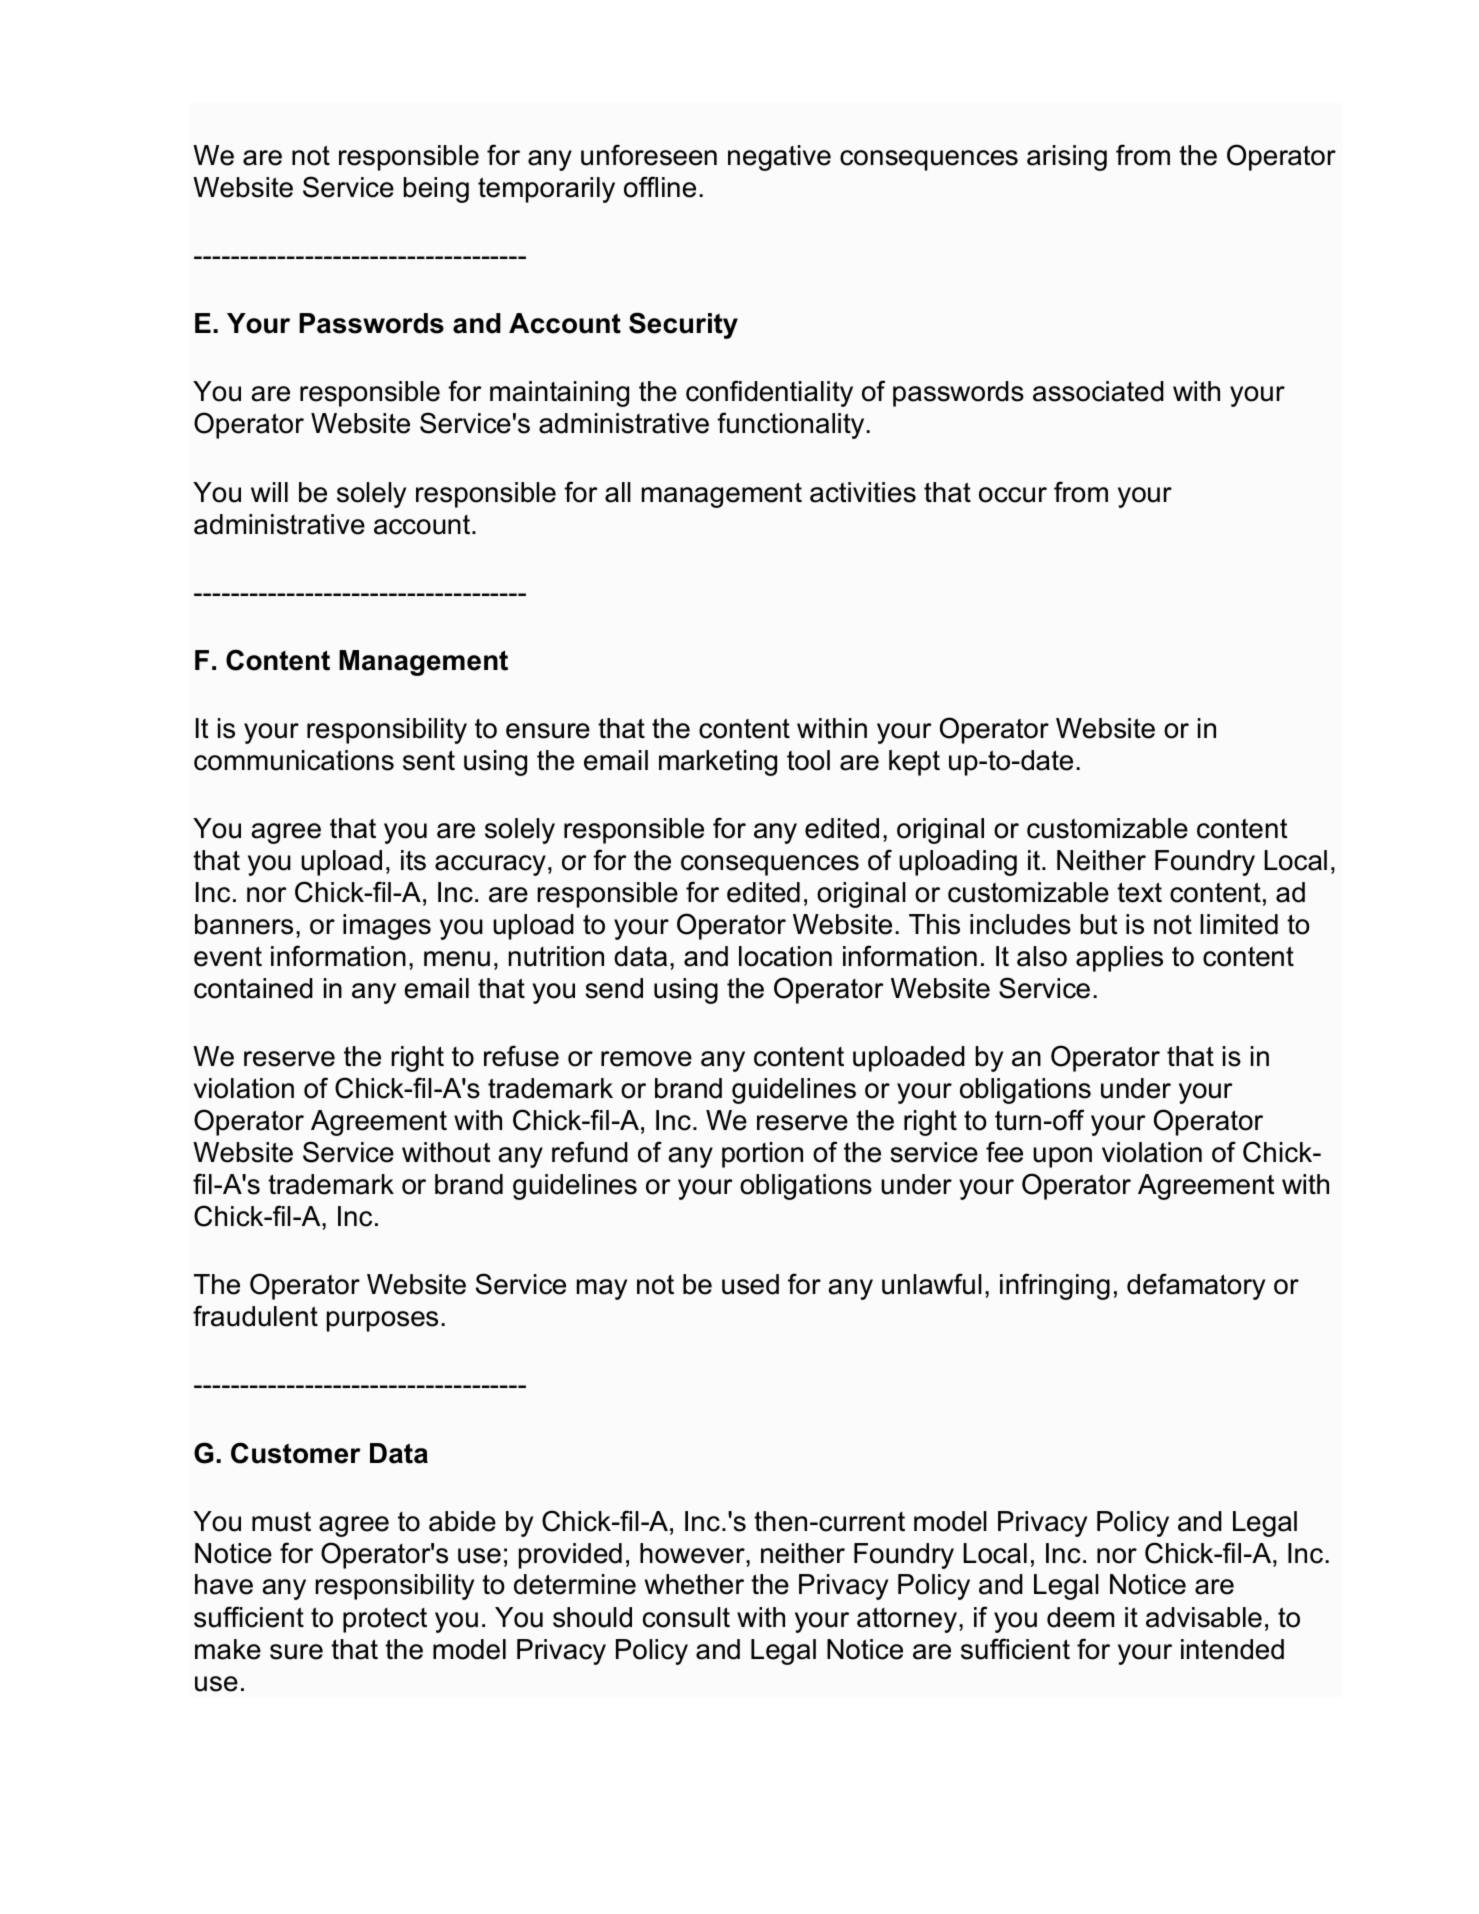 The image size is (1479, 1914). Describe the element at coordinates (1080, 1617) in the document. I see `deem` at that location.
